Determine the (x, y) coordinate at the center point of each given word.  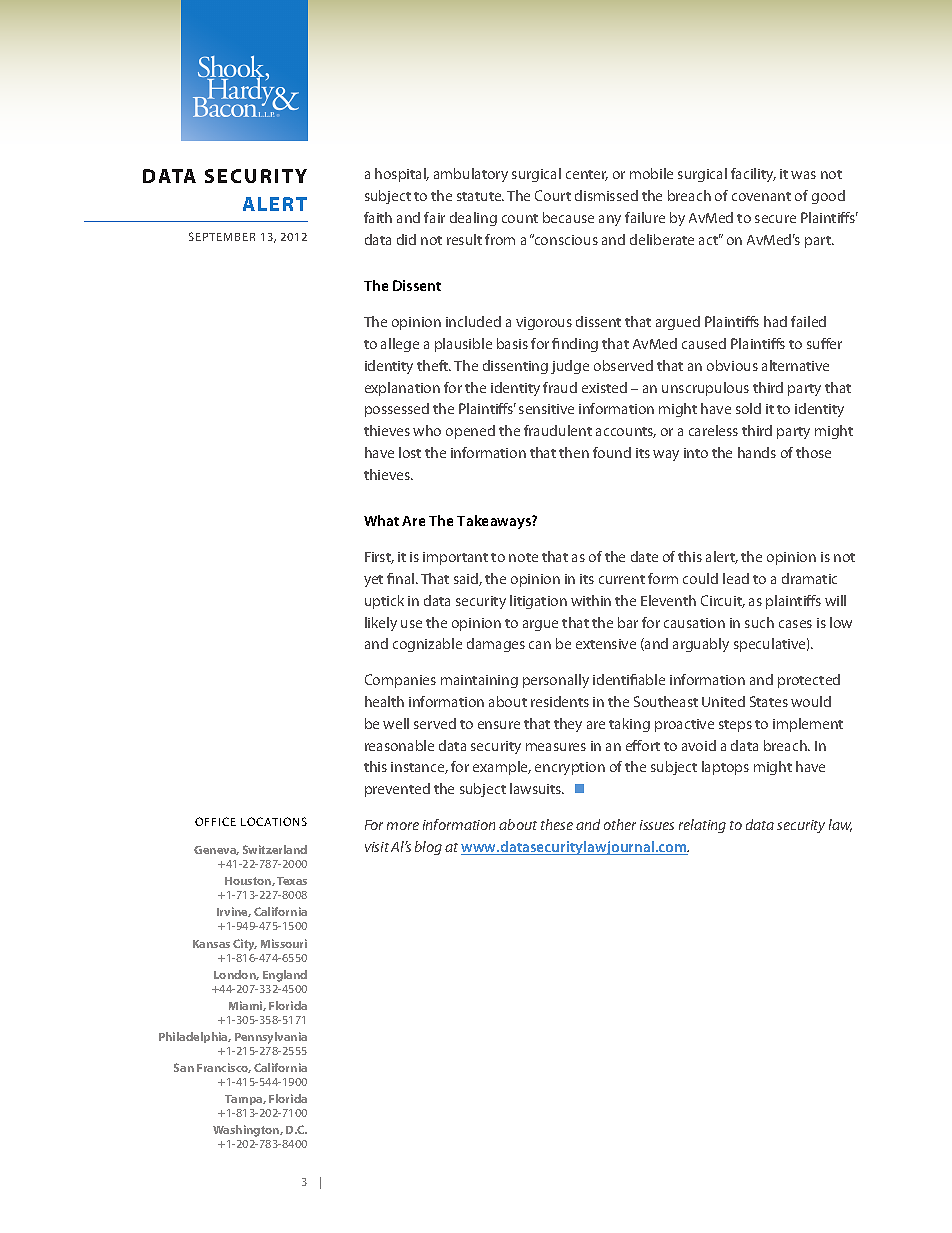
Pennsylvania (271, 1038)
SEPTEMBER (222, 236)
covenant (761, 196)
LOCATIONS (274, 821)
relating (702, 826)
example (502, 768)
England (285, 976)
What (381, 520)
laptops (725, 768)
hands (757, 452)
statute (480, 196)
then (574, 452)
